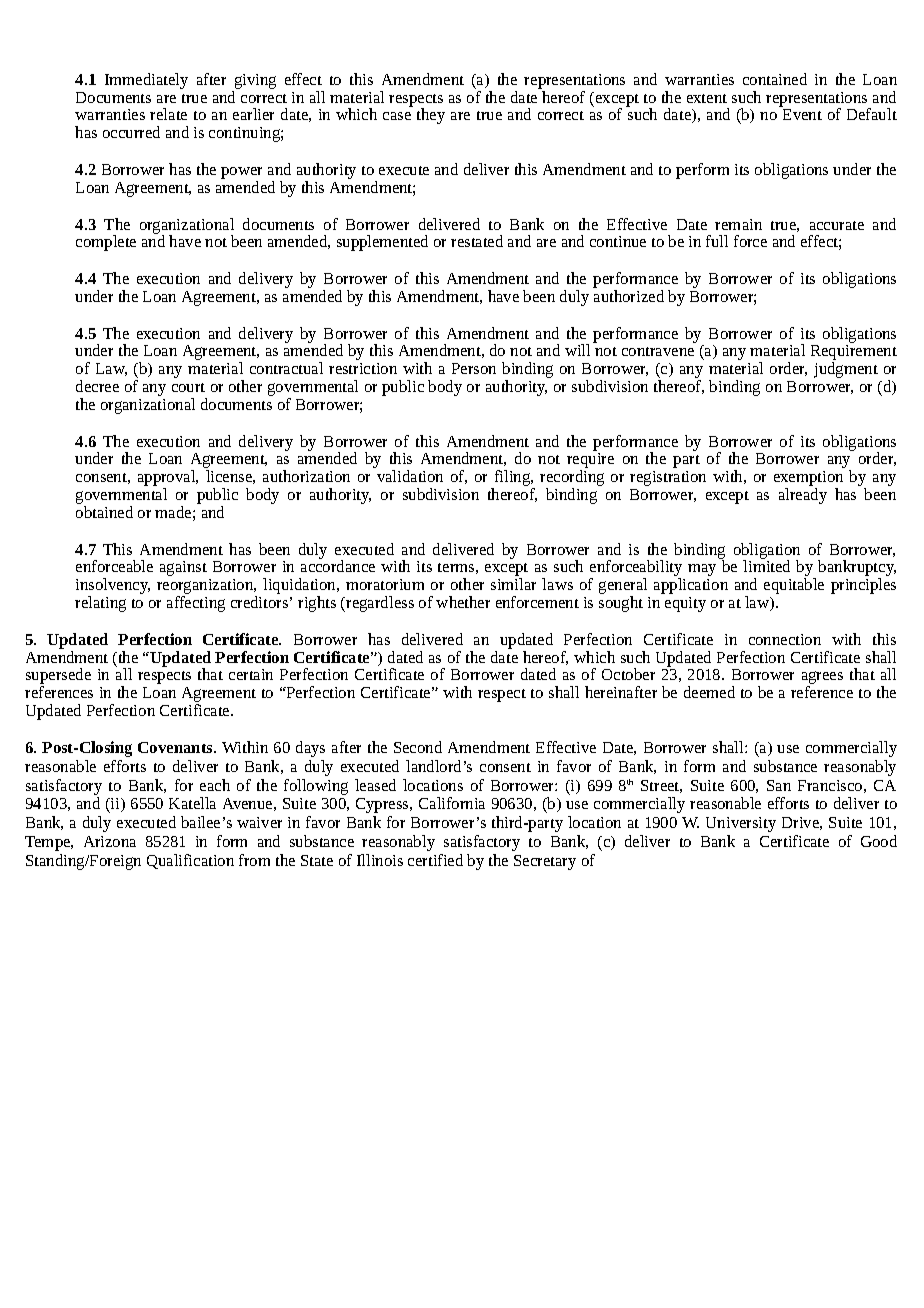  What do you see at coordinates (822, 679) in the document?
I see `agrees` at bounding box center [822, 679].
